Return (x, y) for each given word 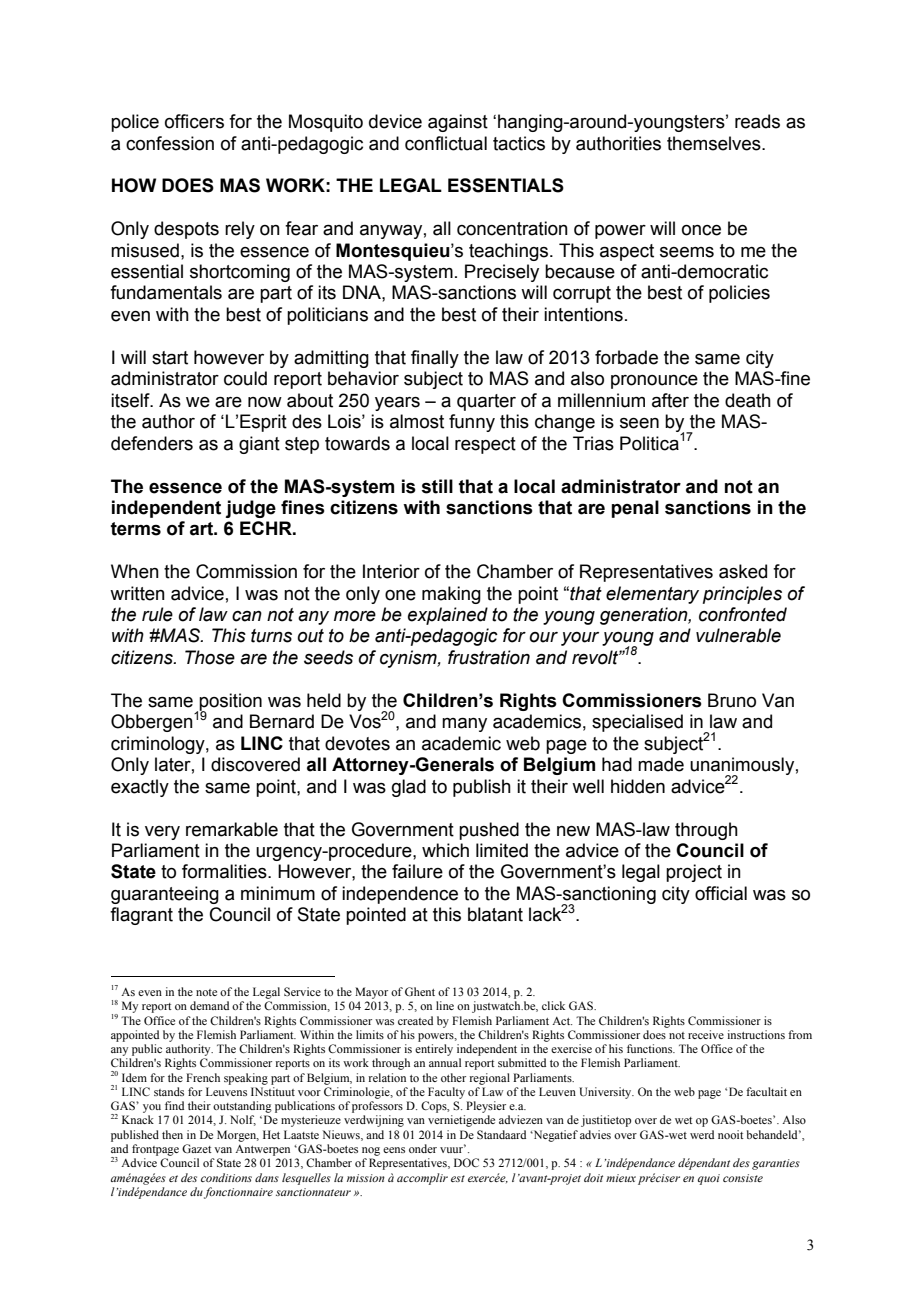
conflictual (446, 143)
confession (170, 143)
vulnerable (738, 635)
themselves (715, 143)
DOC (466, 1162)
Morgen (238, 1136)
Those (210, 657)
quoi (709, 1179)
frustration (489, 657)
